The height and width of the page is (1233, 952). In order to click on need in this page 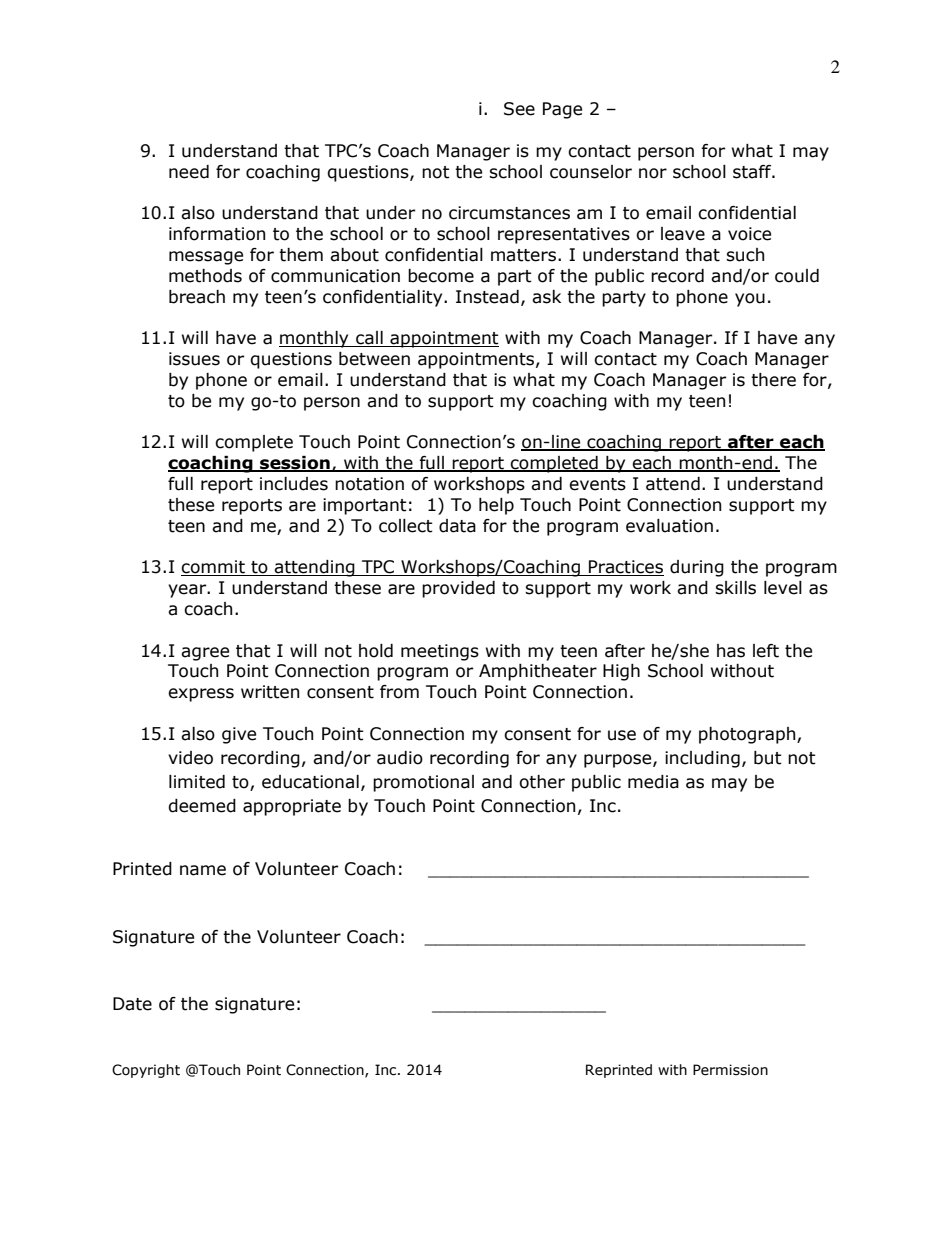, I will do `click(189, 172)`.
